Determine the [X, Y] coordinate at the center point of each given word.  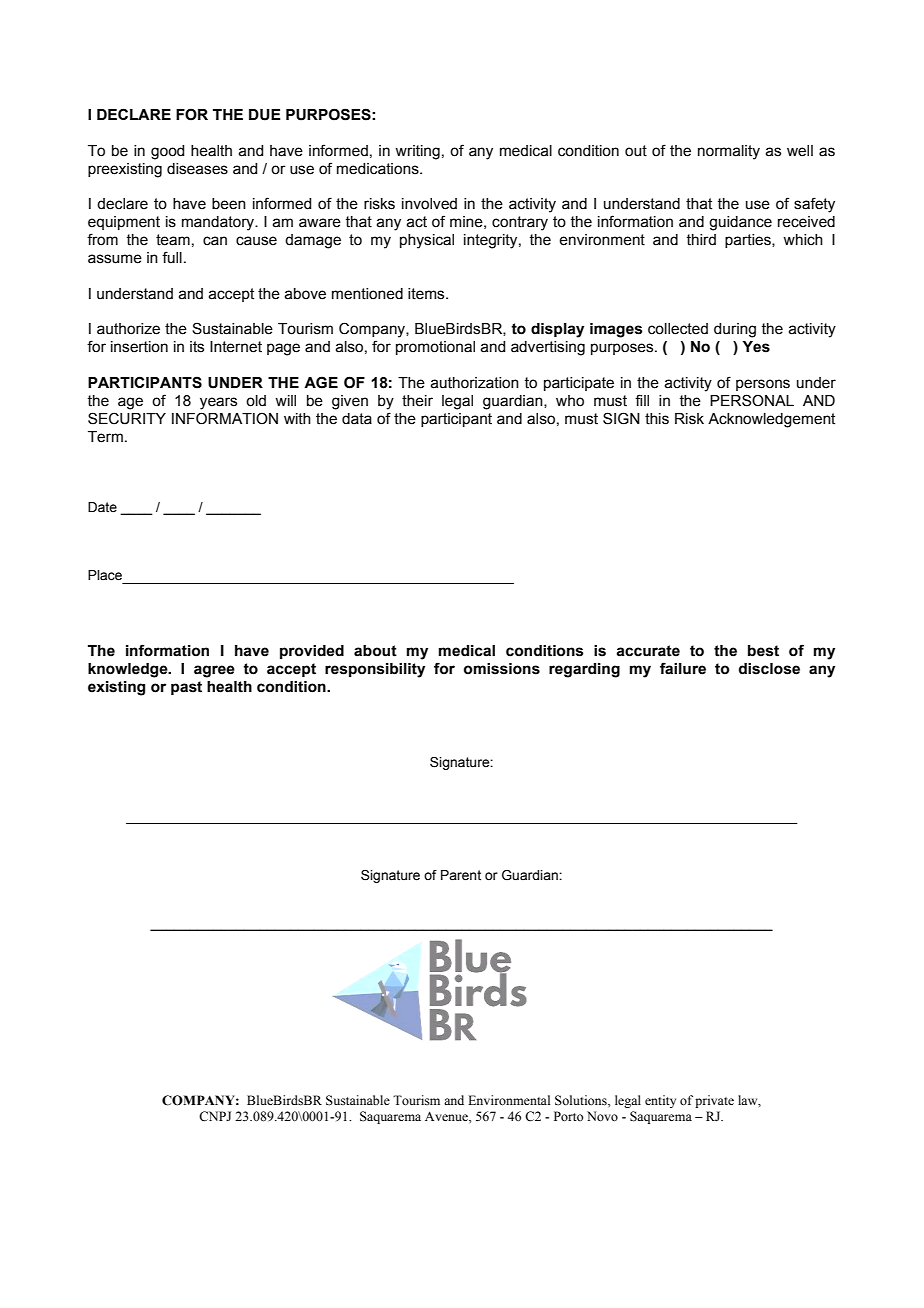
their [417, 401]
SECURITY [127, 418]
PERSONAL [752, 400]
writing [417, 152]
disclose [769, 669]
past [186, 688]
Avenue [447, 1117]
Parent [461, 875]
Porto [568, 1116]
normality [729, 152]
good [167, 152]
